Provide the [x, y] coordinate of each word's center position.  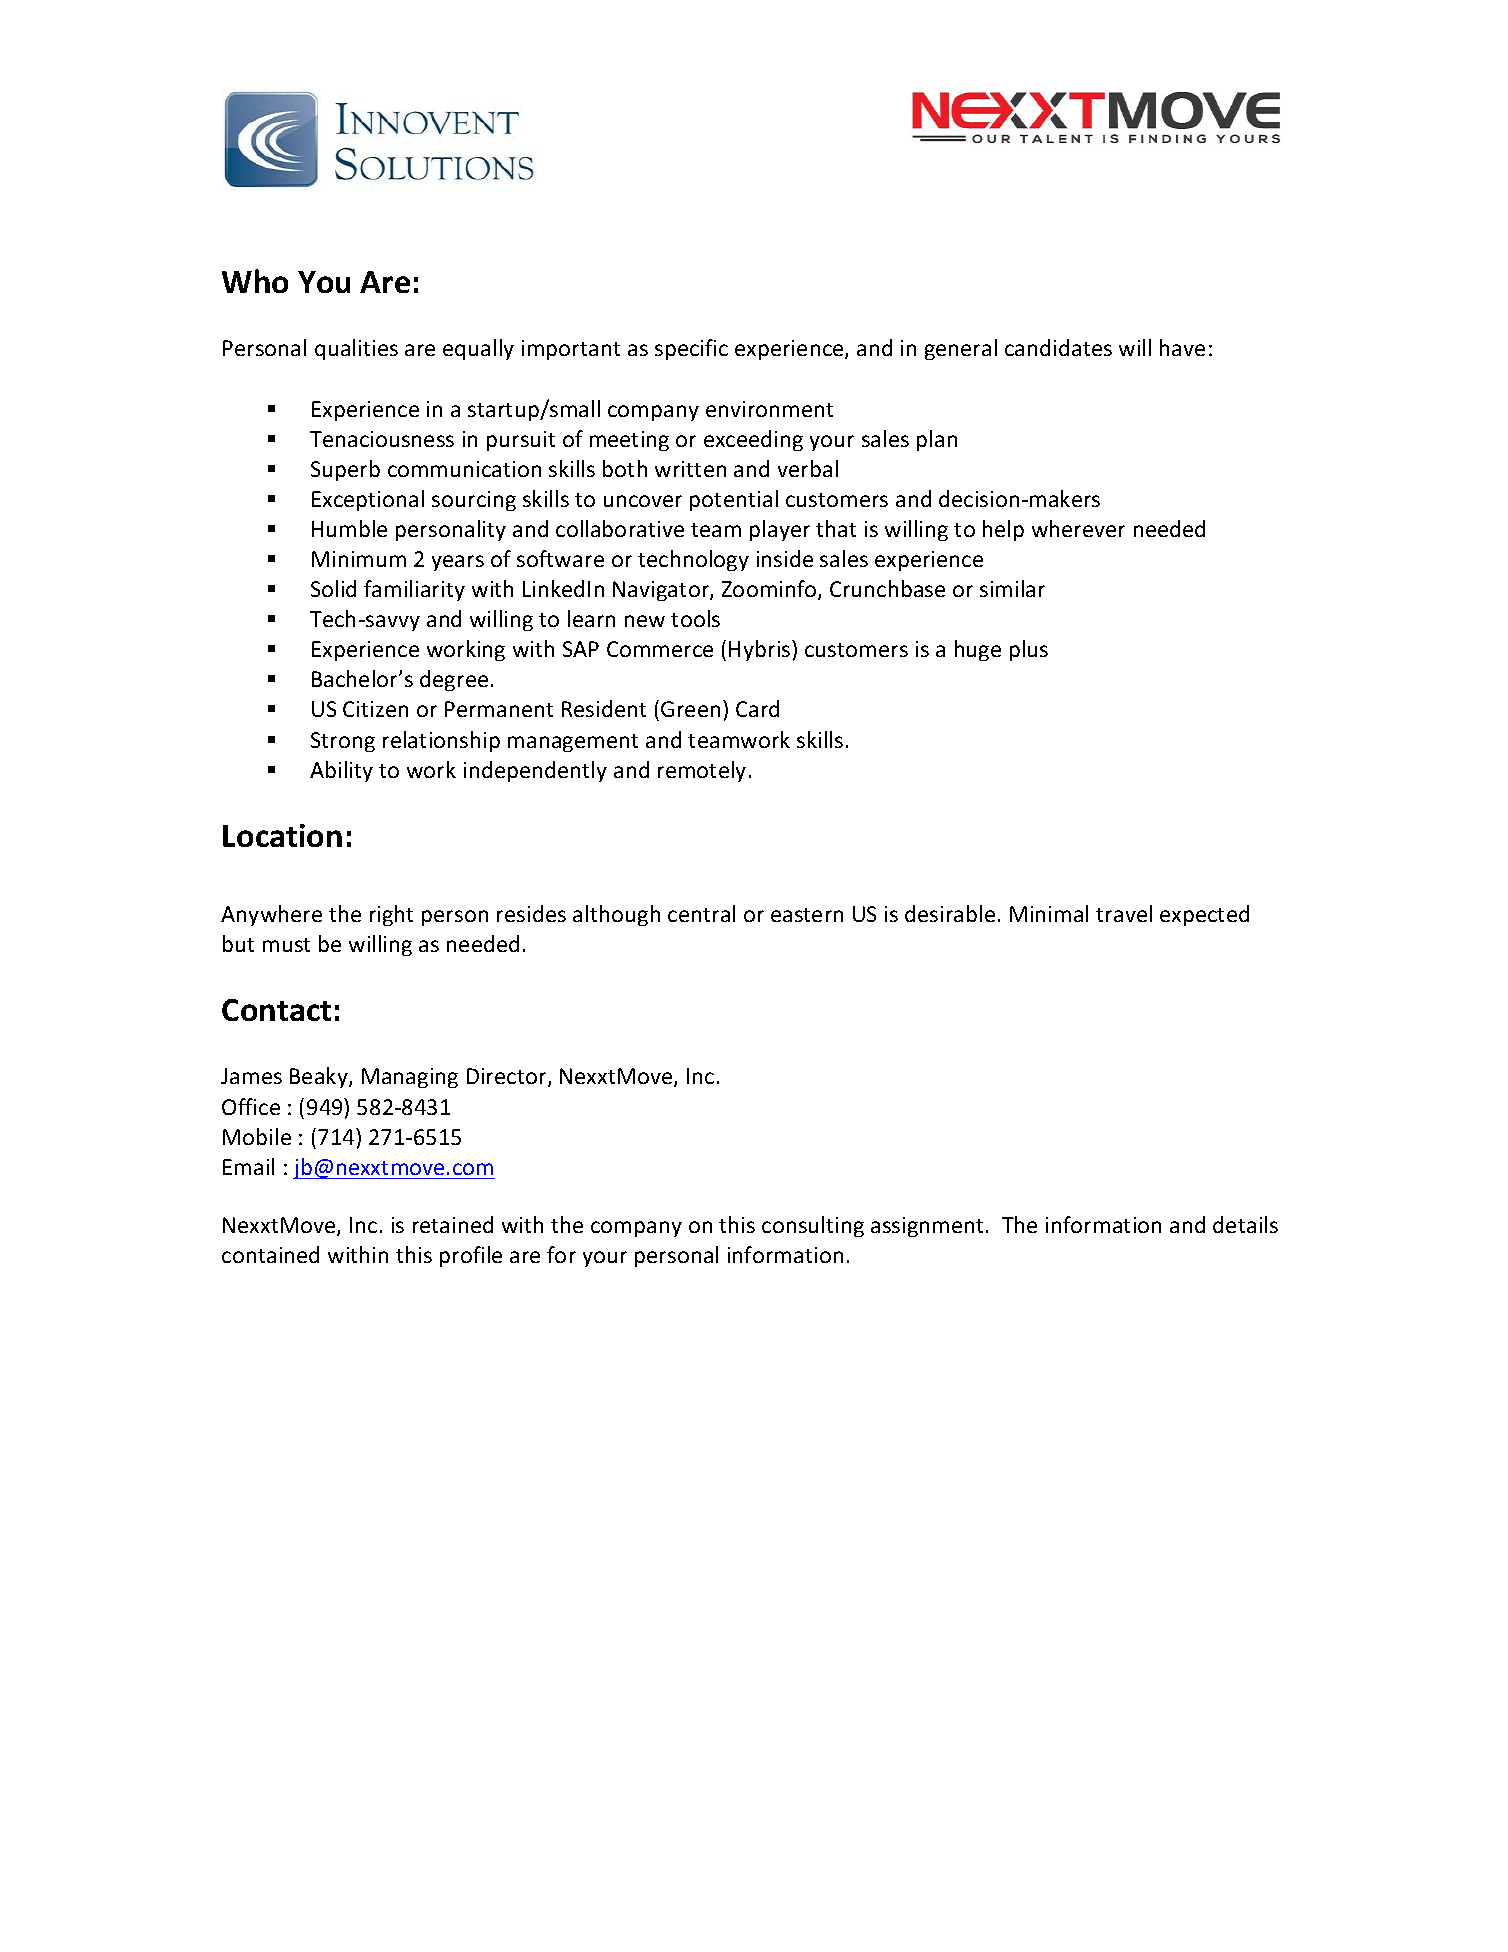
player [780, 530]
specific [691, 349]
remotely [702, 771]
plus [1029, 650]
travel [1124, 913]
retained [453, 1224]
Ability [341, 771]
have [1182, 347]
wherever [1078, 528]
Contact [276, 1010]
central [701, 913]
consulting [813, 1226]
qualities [356, 349]
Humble [349, 528]
